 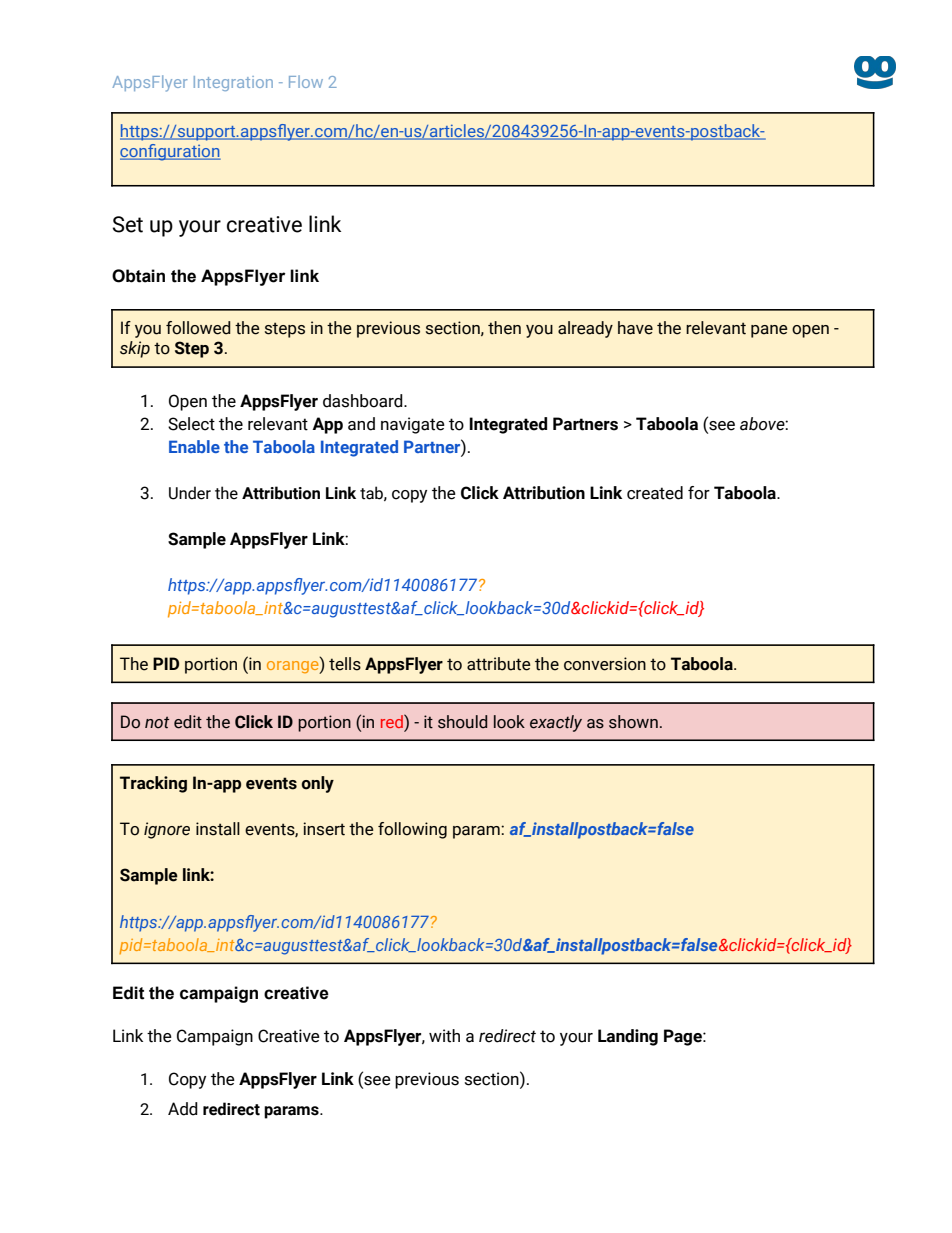 I want to click on have, so click(x=635, y=328).
